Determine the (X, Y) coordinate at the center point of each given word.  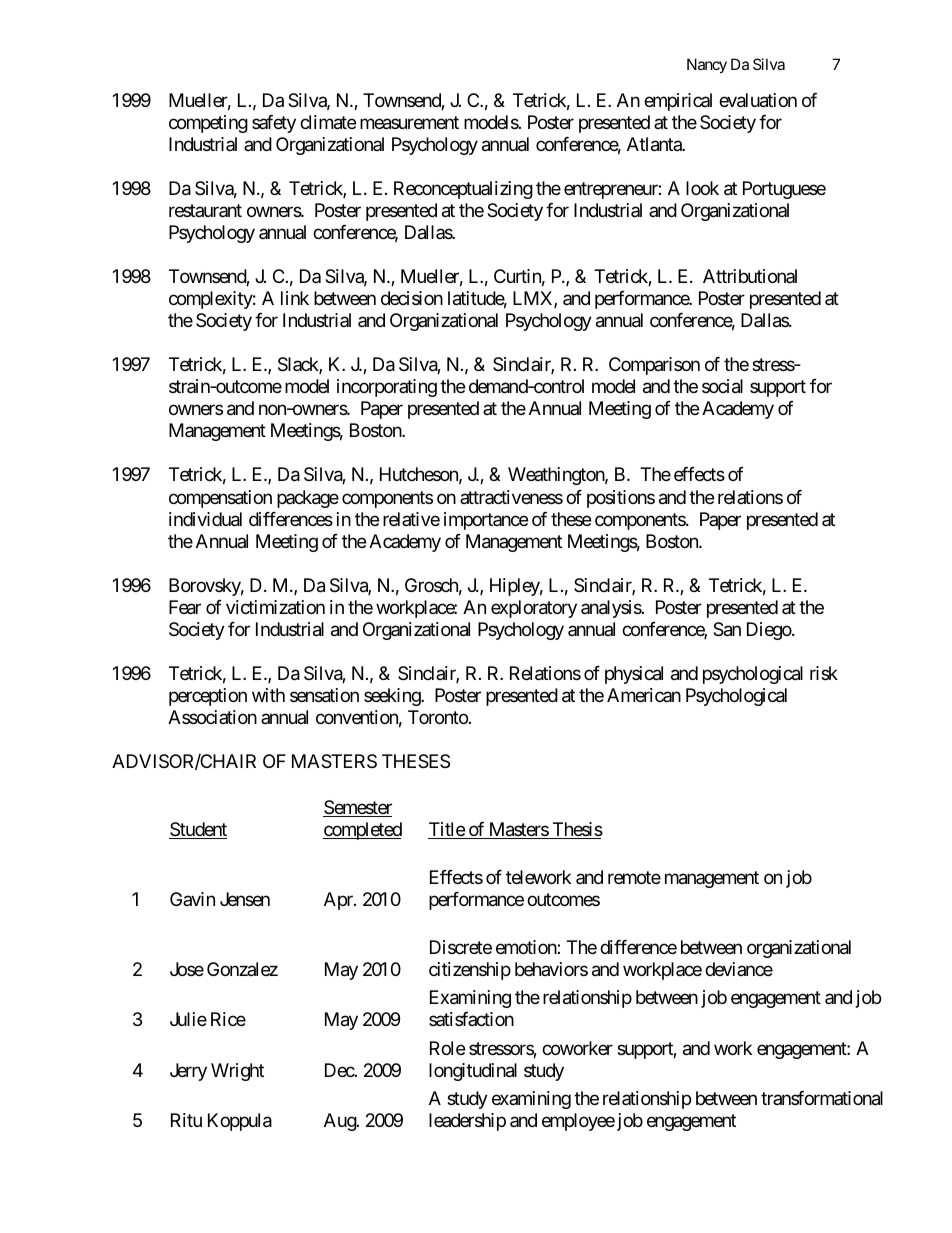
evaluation (758, 100)
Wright (237, 1072)
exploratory (534, 609)
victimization (275, 607)
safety (274, 124)
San (727, 629)
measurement (409, 123)
